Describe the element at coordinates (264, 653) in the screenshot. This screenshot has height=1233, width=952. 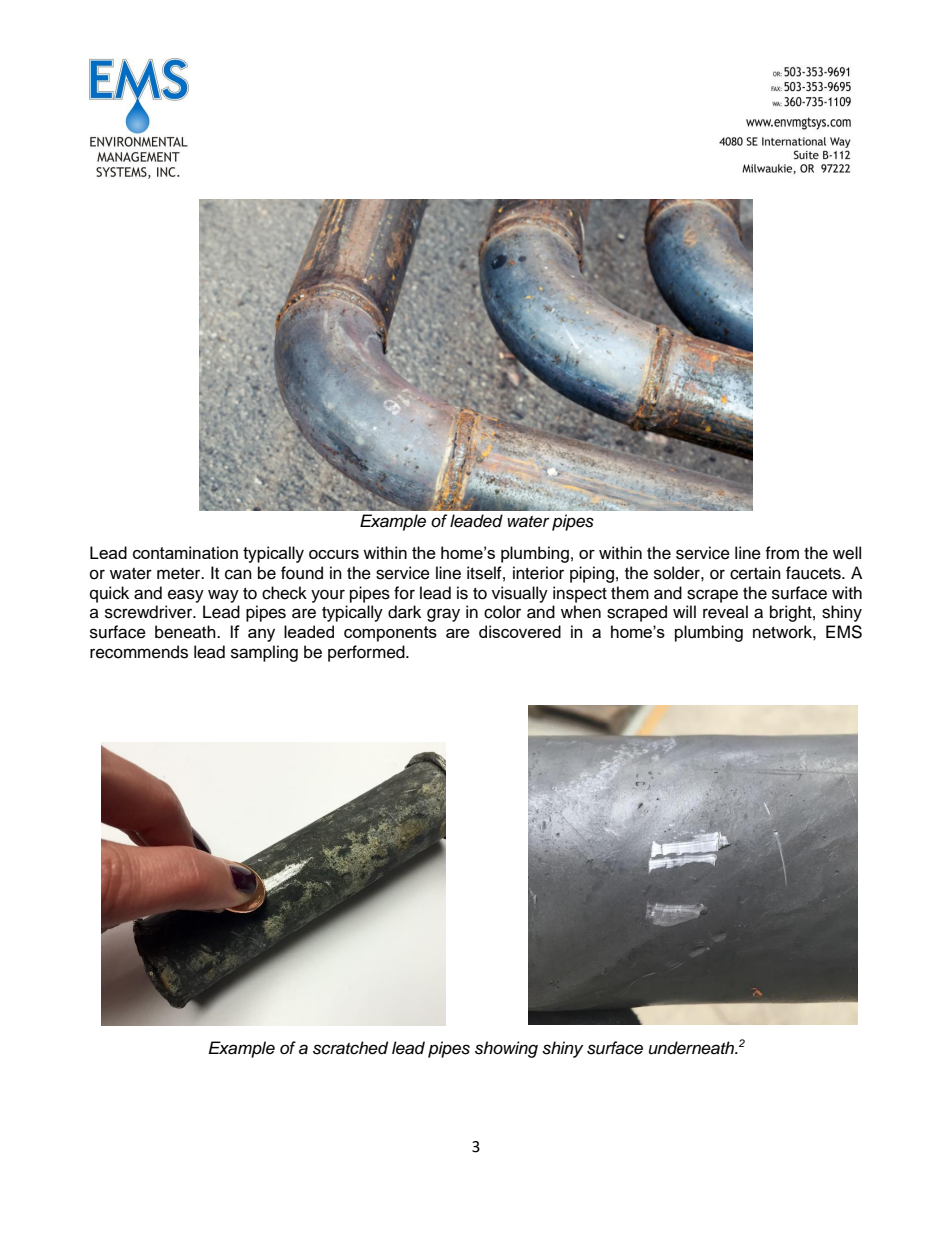
I see `sampling` at that location.
